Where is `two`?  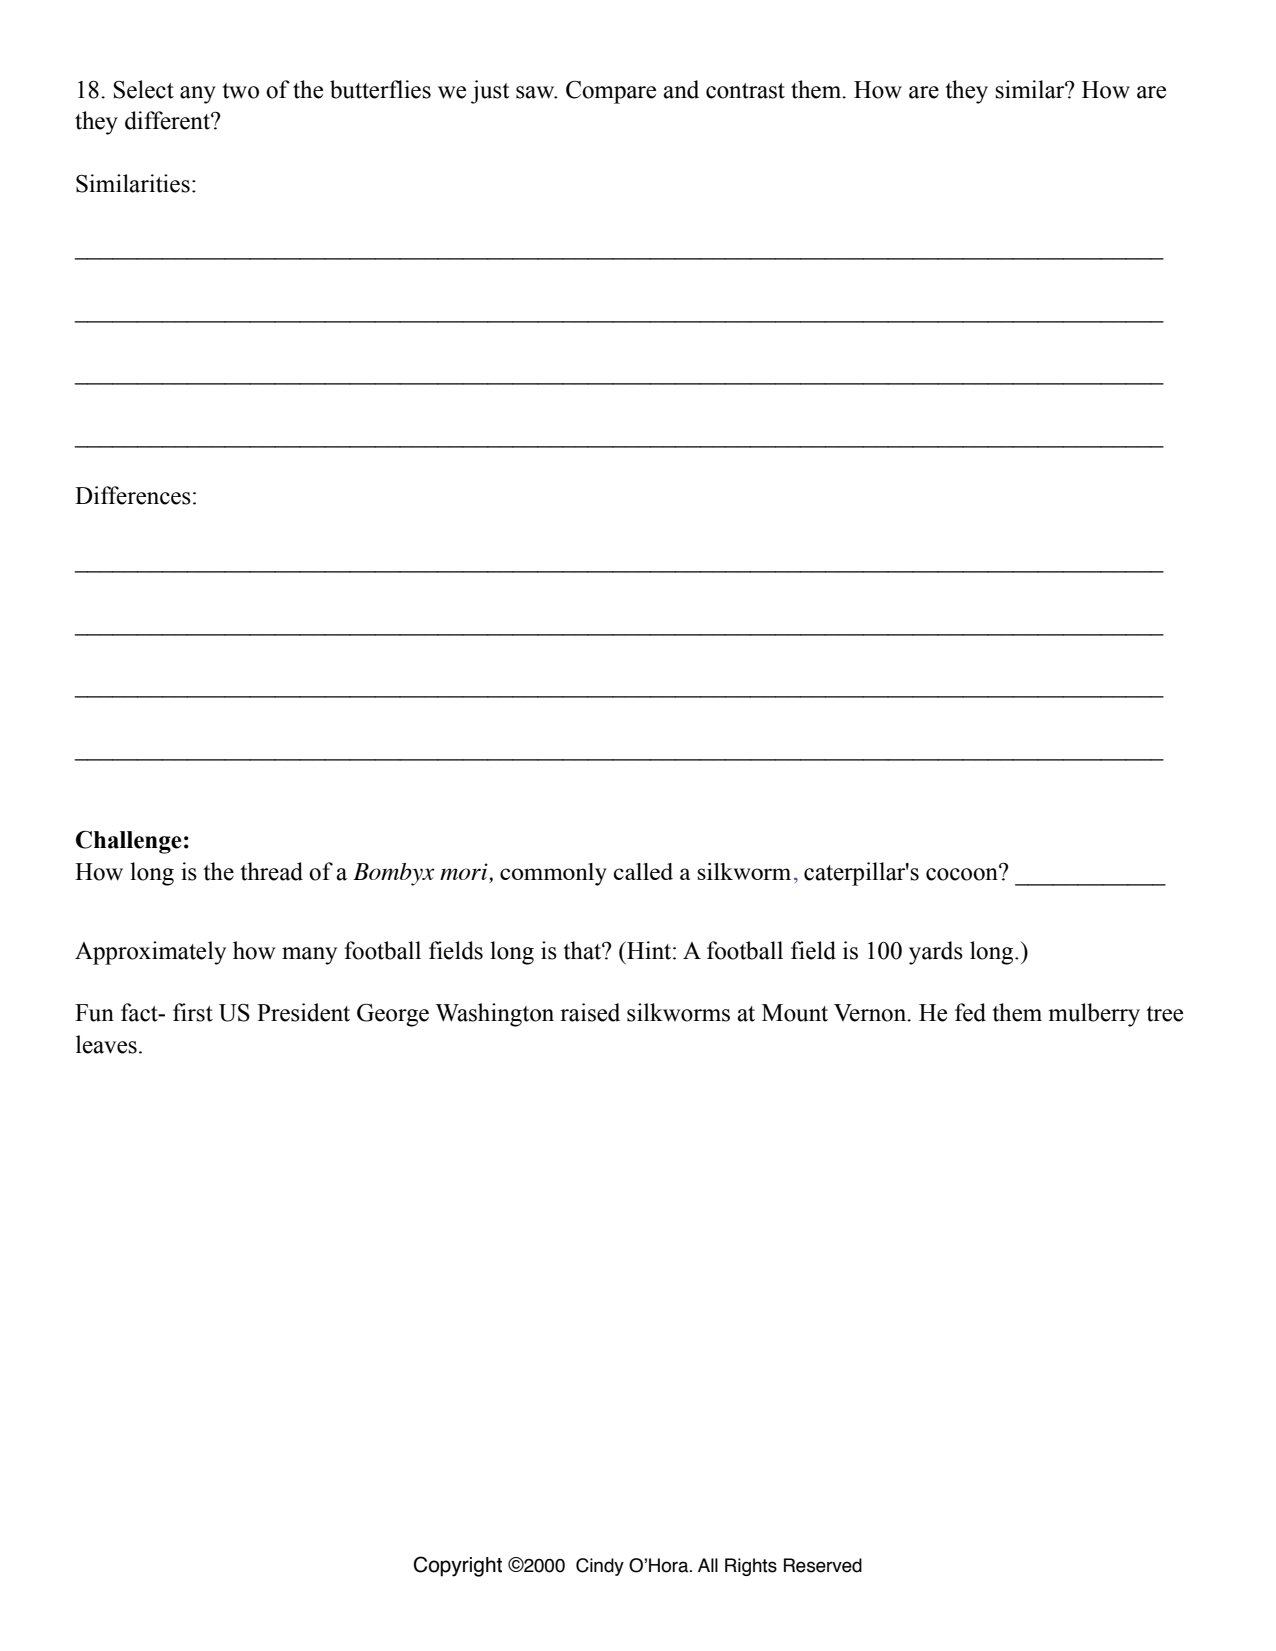 two is located at coordinates (240, 91).
